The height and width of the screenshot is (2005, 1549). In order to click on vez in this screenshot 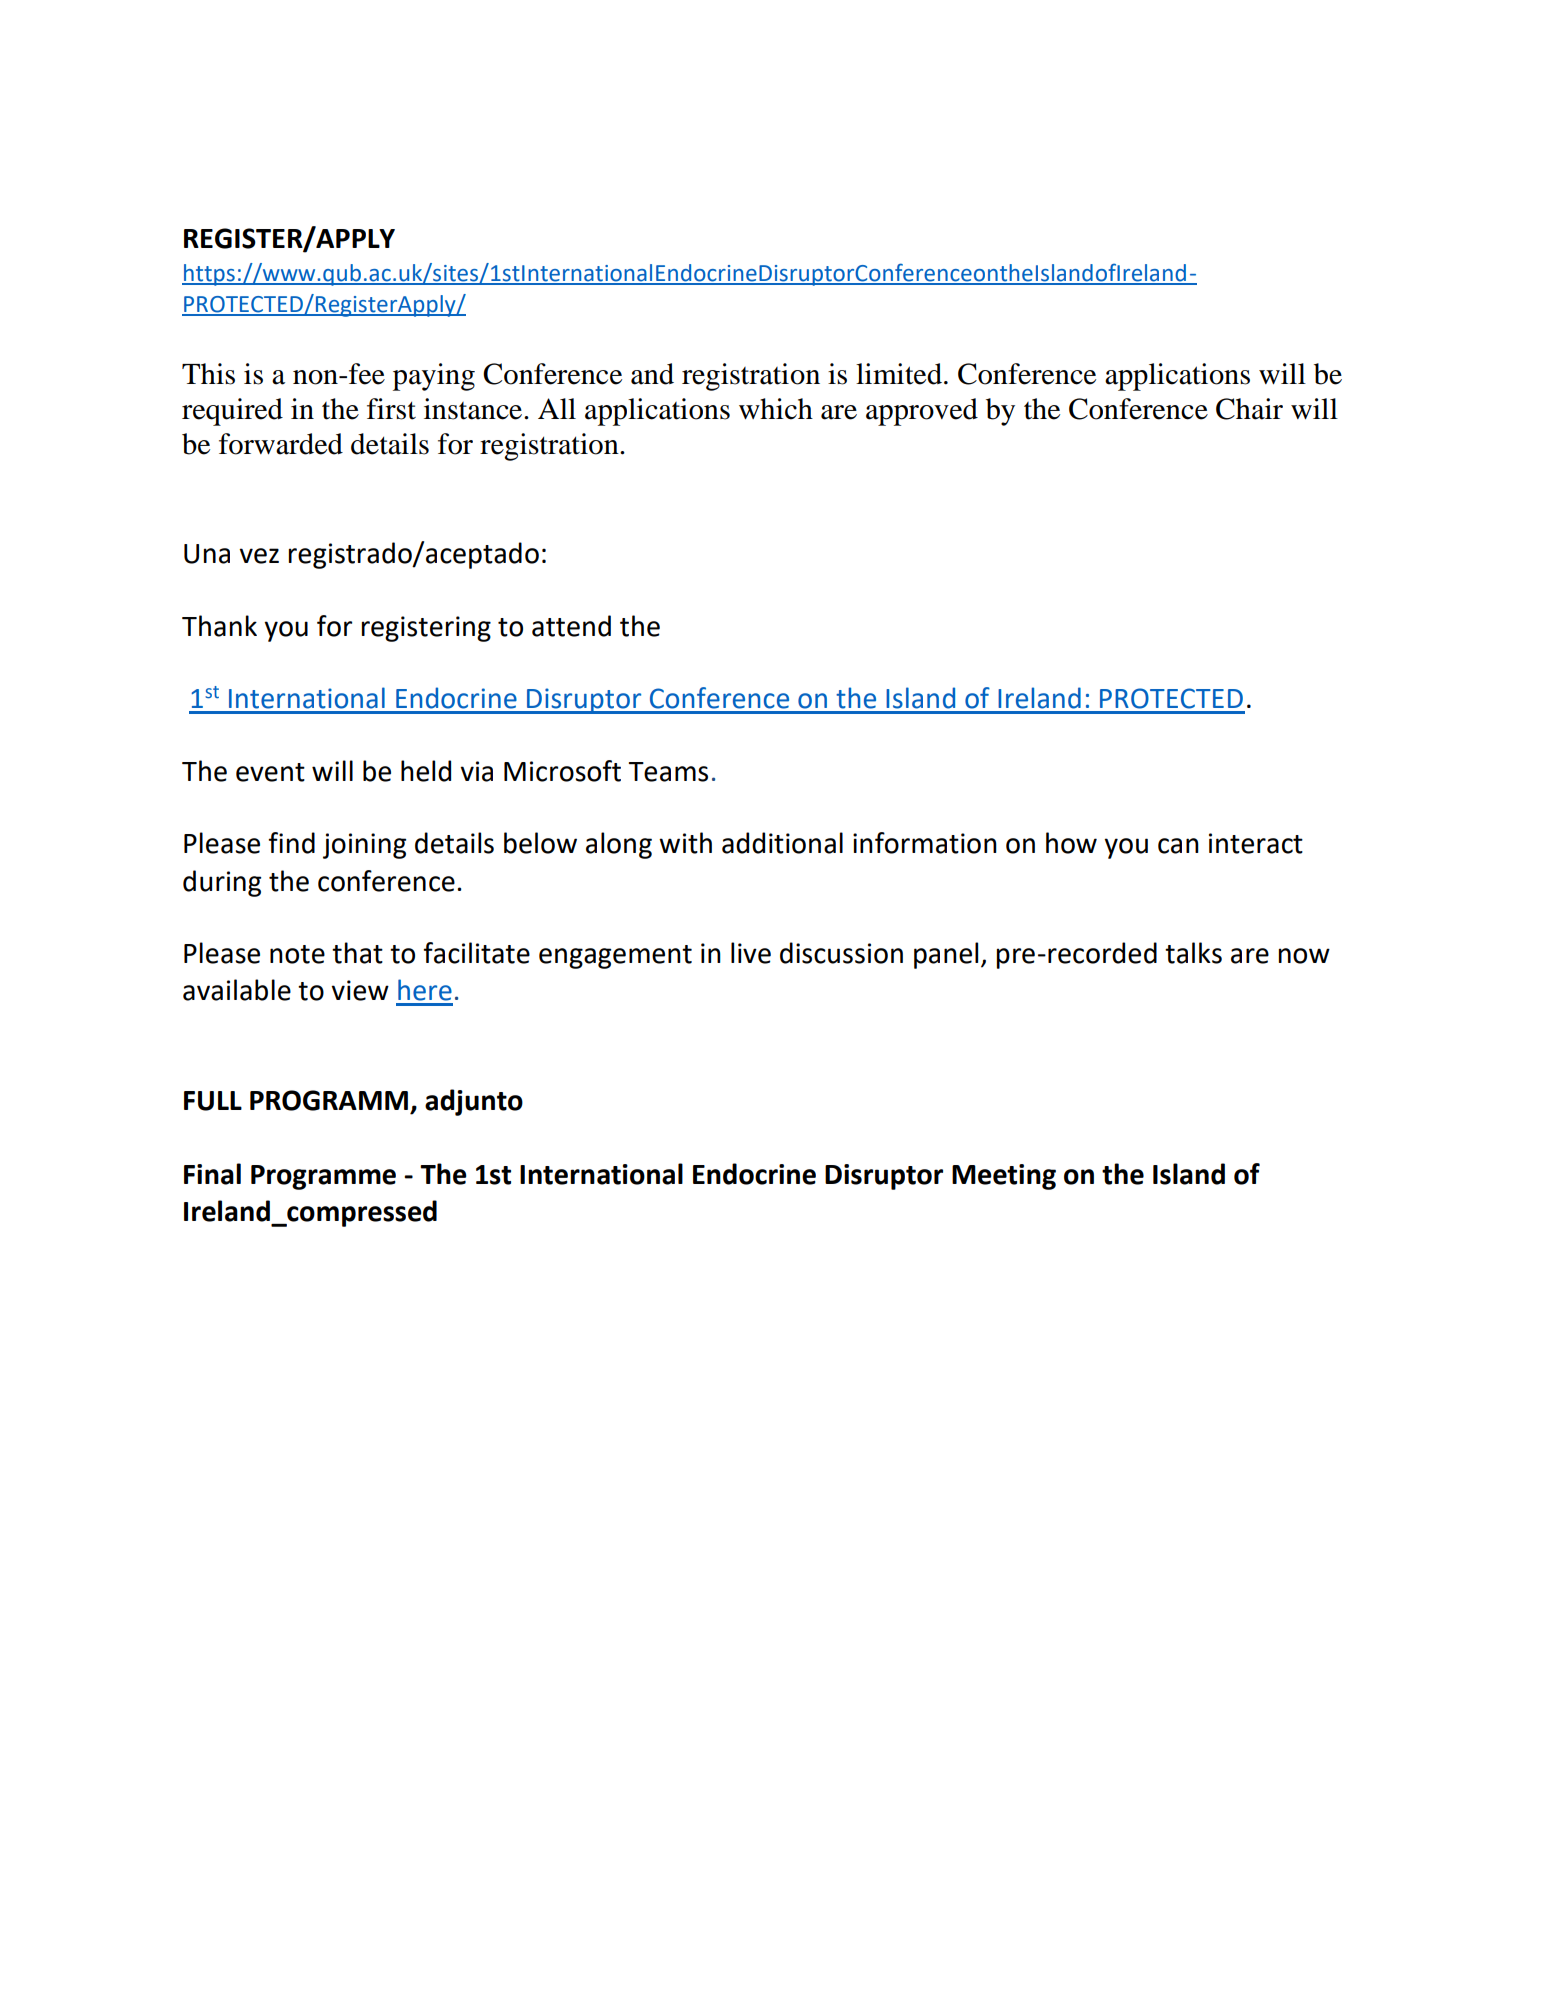, I will do `click(259, 556)`.
